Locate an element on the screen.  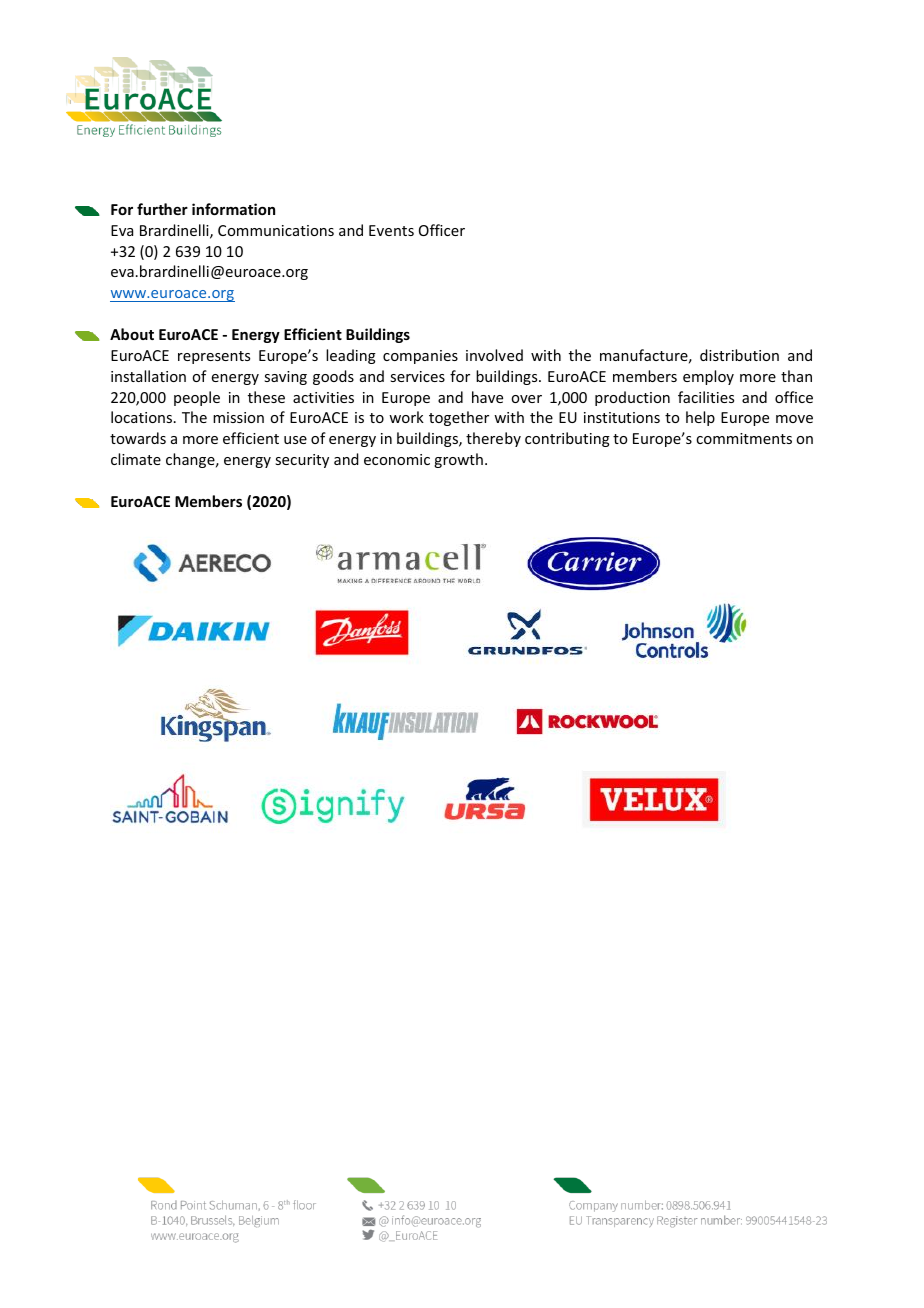
Events is located at coordinates (391, 230).
